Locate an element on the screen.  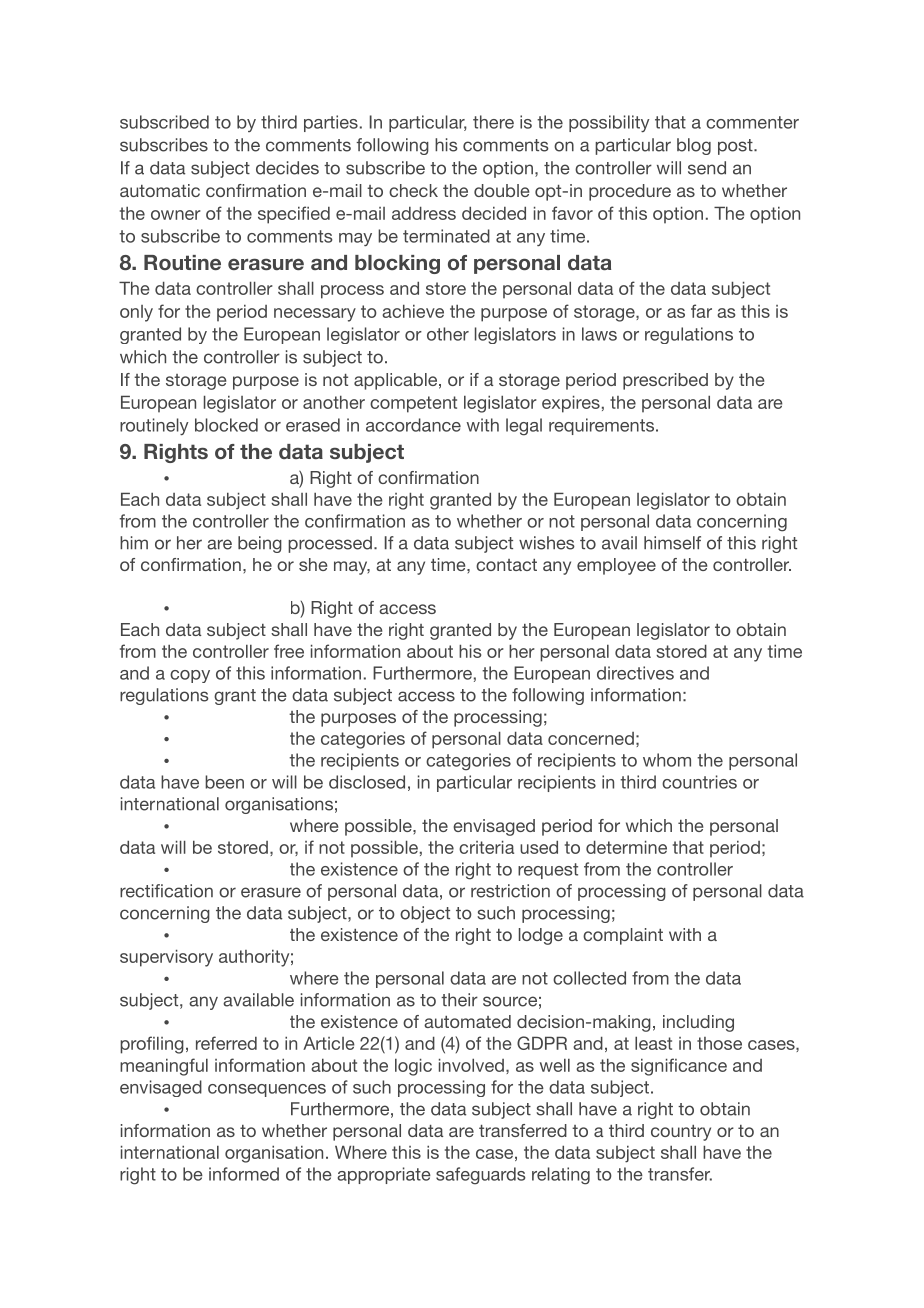
criteria is located at coordinates (486, 847).
